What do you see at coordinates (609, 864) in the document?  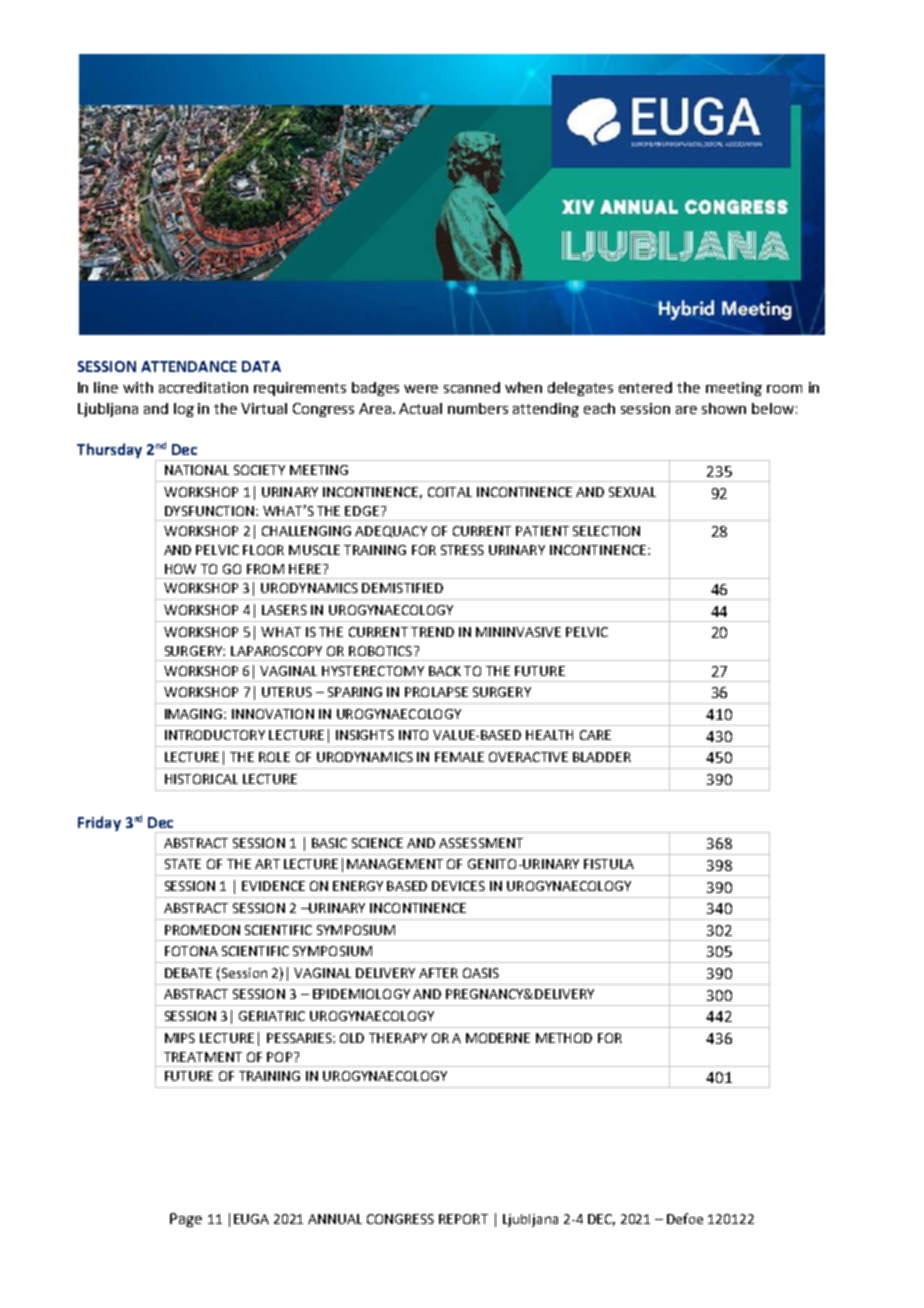 I see `FISTULA` at bounding box center [609, 864].
